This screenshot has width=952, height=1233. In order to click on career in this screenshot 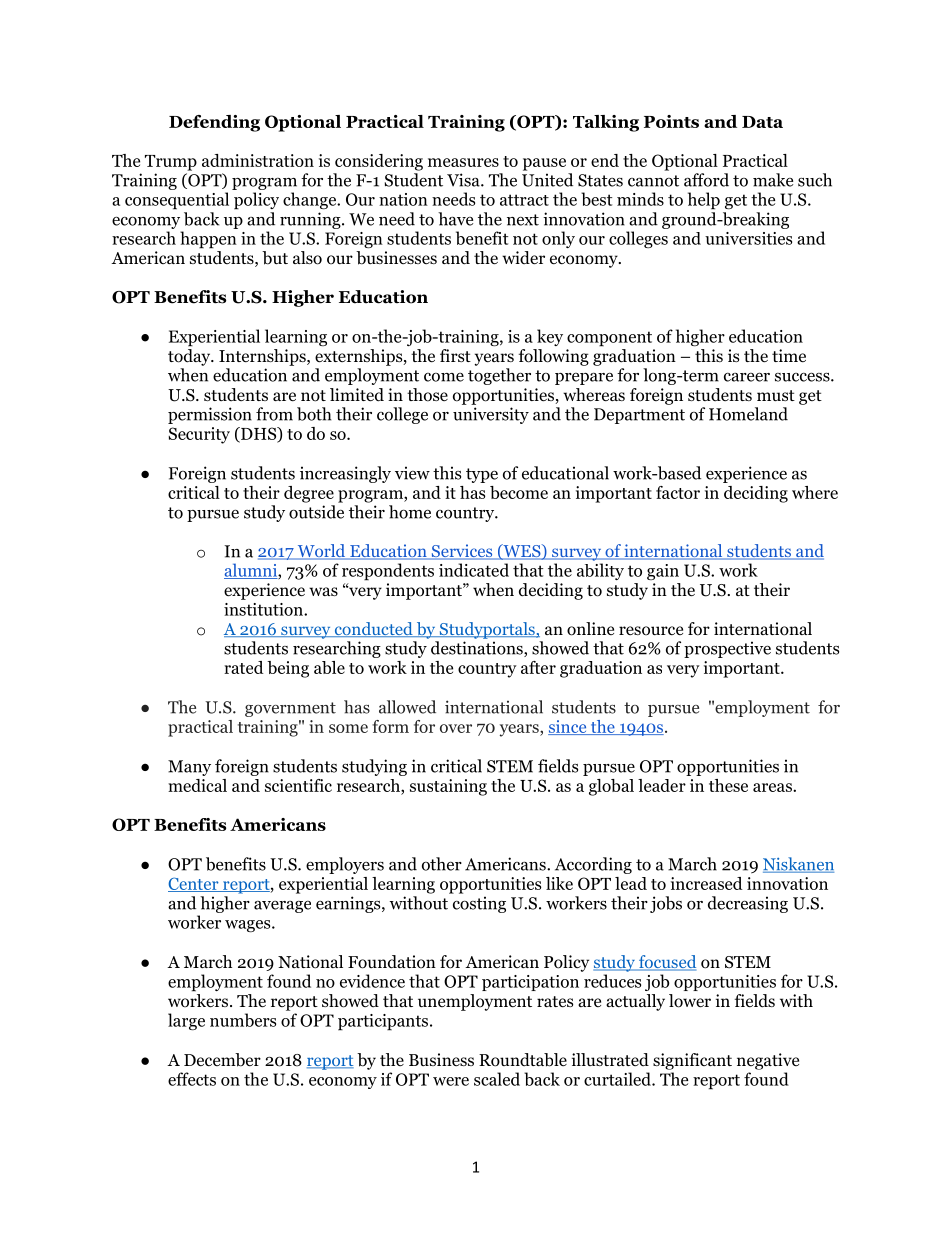, I will do `click(747, 377)`.
